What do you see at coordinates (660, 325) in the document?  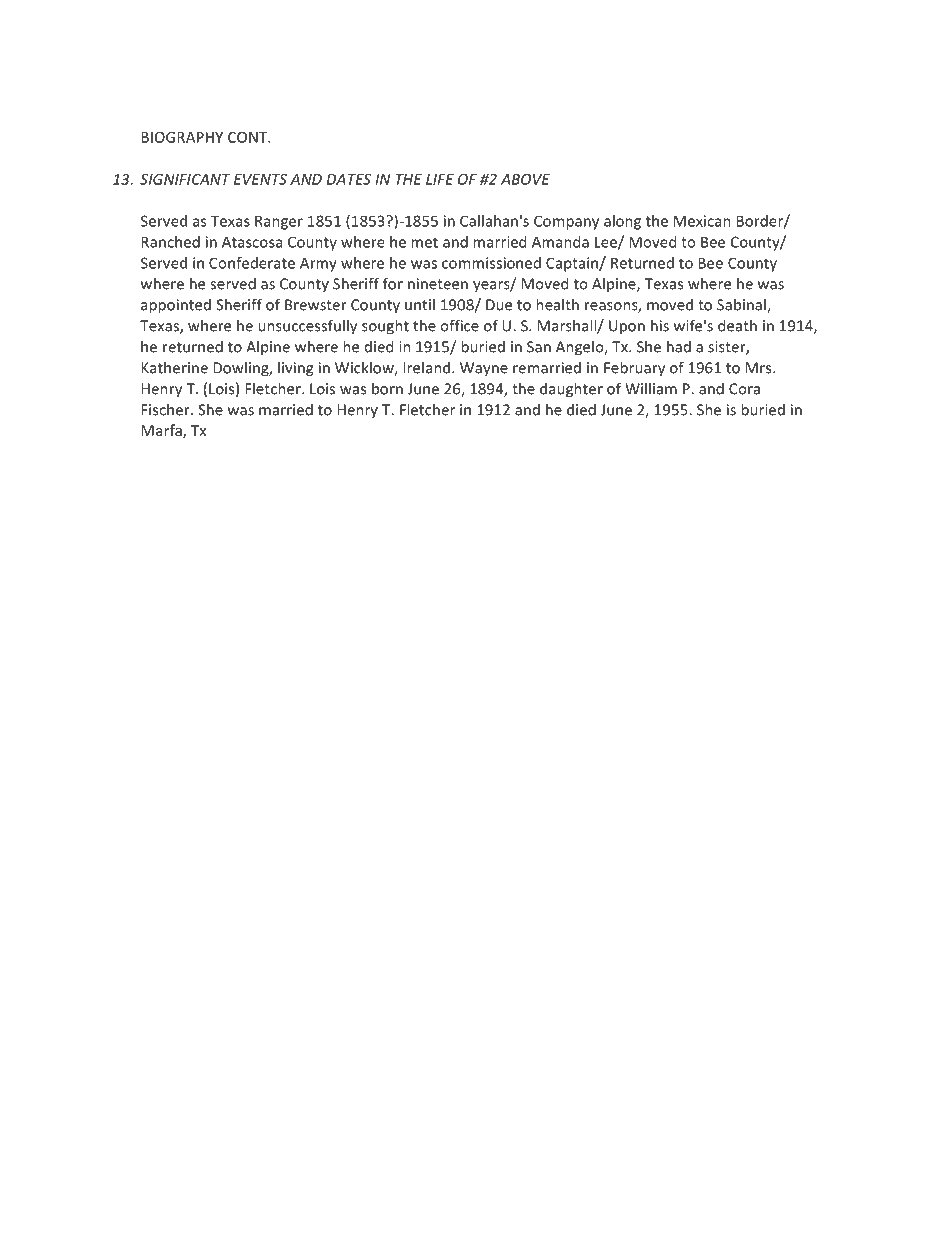 I see `his` at bounding box center [660, 325].
